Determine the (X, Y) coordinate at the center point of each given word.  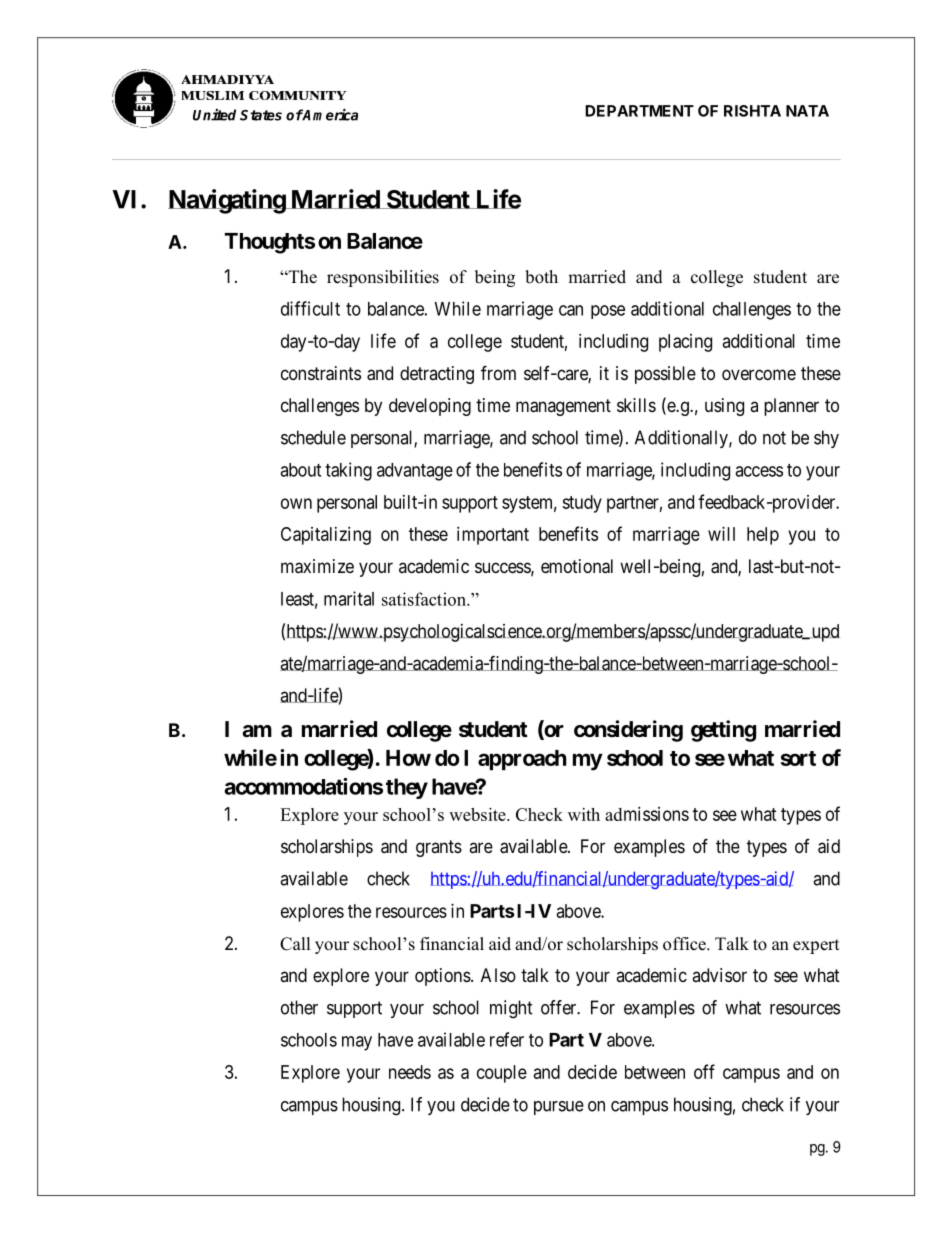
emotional (577, 566)
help (763, 536)
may (357, 1043)
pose (608, 312)
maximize (317, 566)
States (261, 115)
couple (502, 1074)
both (541, 277)
